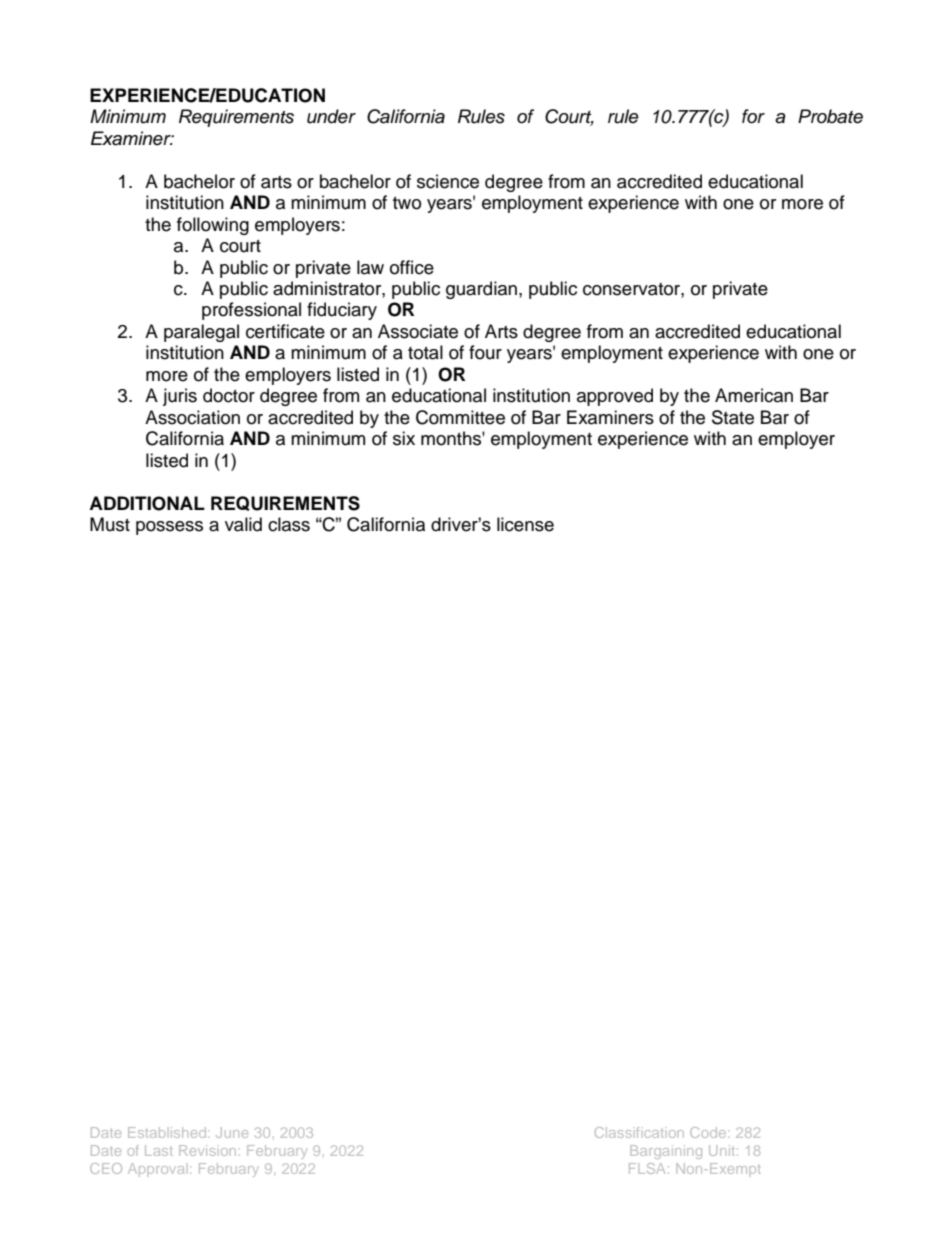 The height and width of the screenshot is (1233, 952). Describe the element at coordinates (232, 1132) in the screenshot. I see `June` at that location.
